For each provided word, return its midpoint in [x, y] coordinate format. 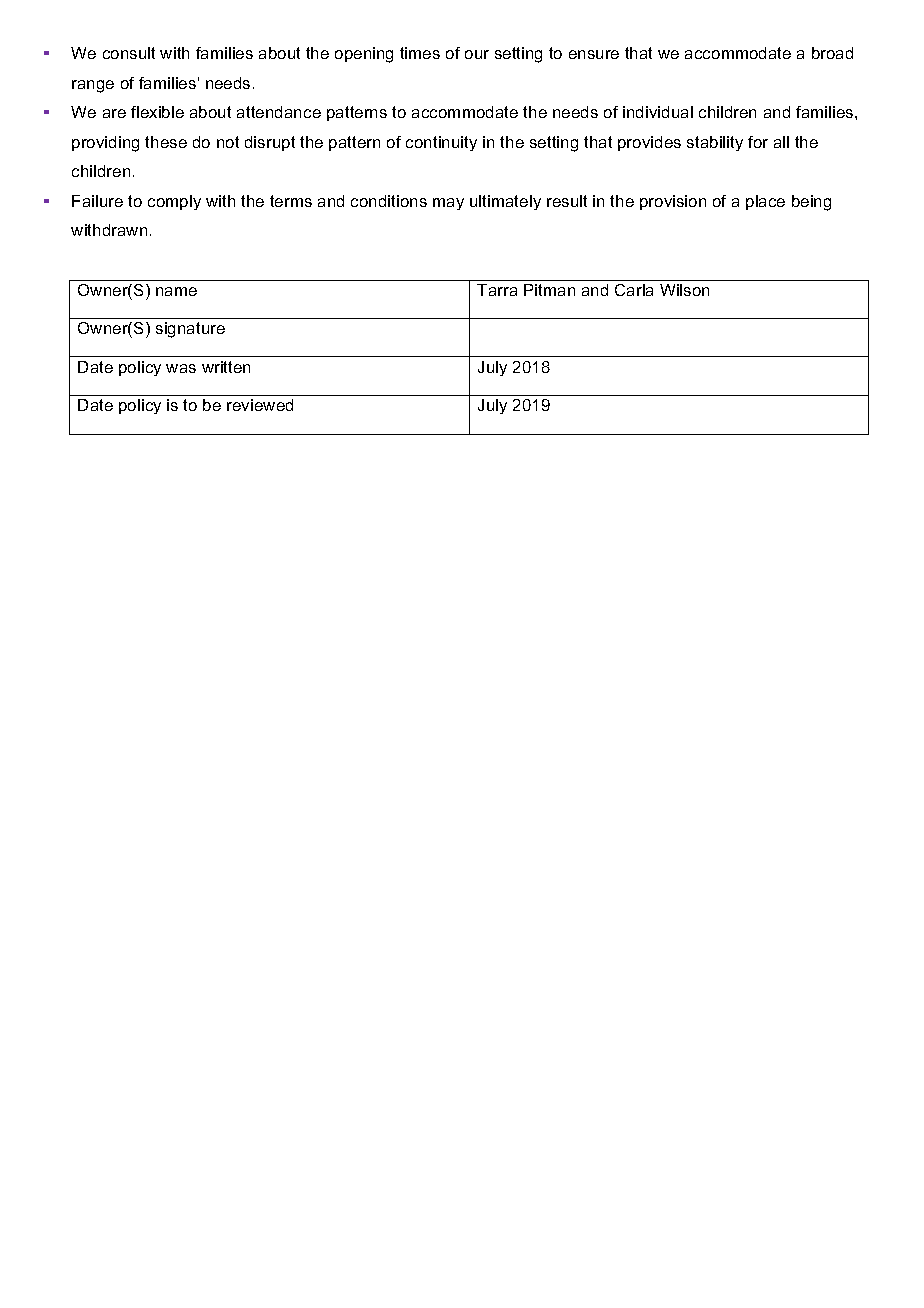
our [477, 54]
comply [174, 202]
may [448, 204]
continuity [441, 143]
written [226, 367]
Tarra [497, 290]
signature [190, 330]
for [758, 142]
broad [832, 53]
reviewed [260, 405]
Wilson [684, 290]
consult [129, 53]
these [166, 142]
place [765, 202]
